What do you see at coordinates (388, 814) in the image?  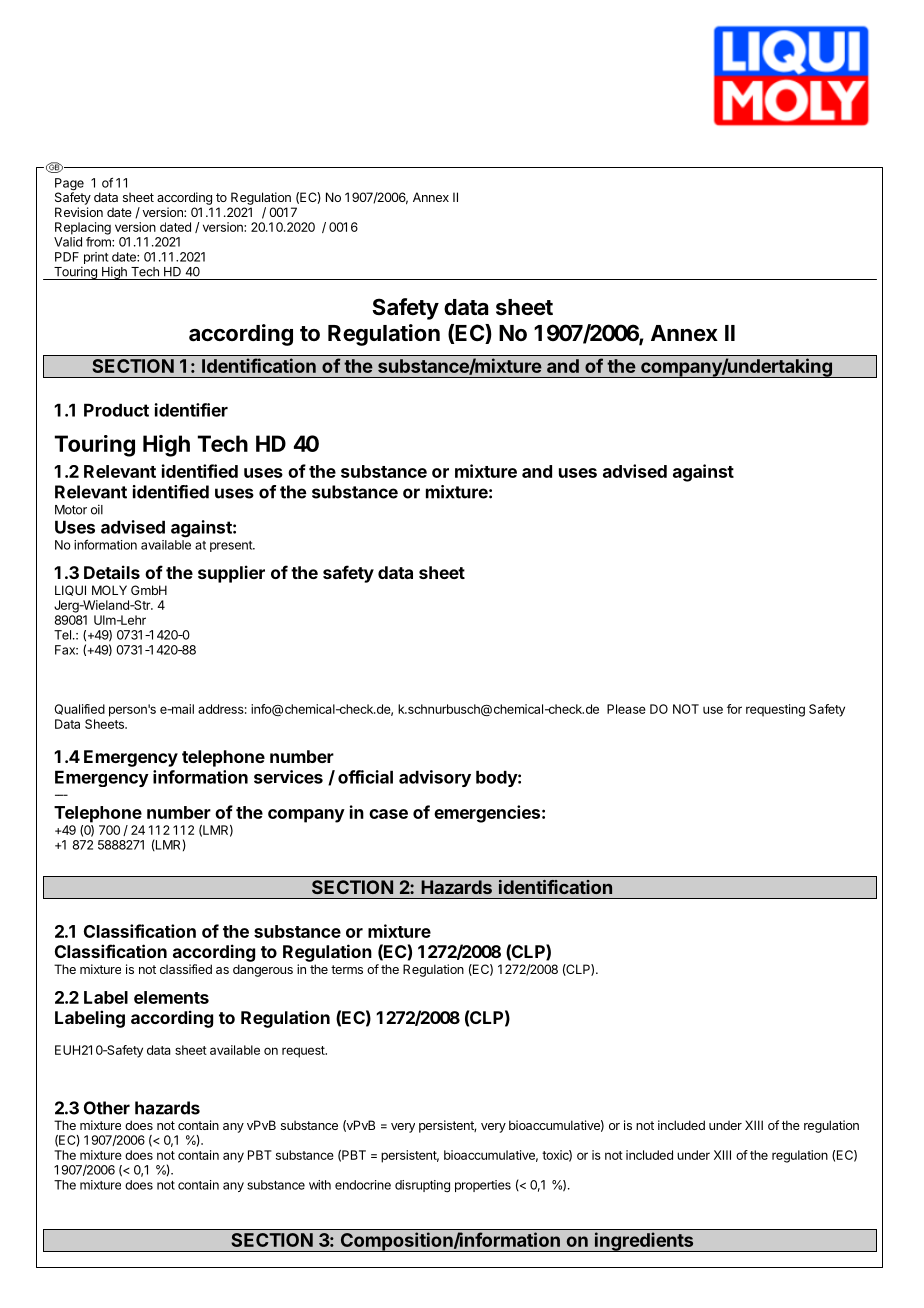 I see `case` at bounding box center [388, 814].
